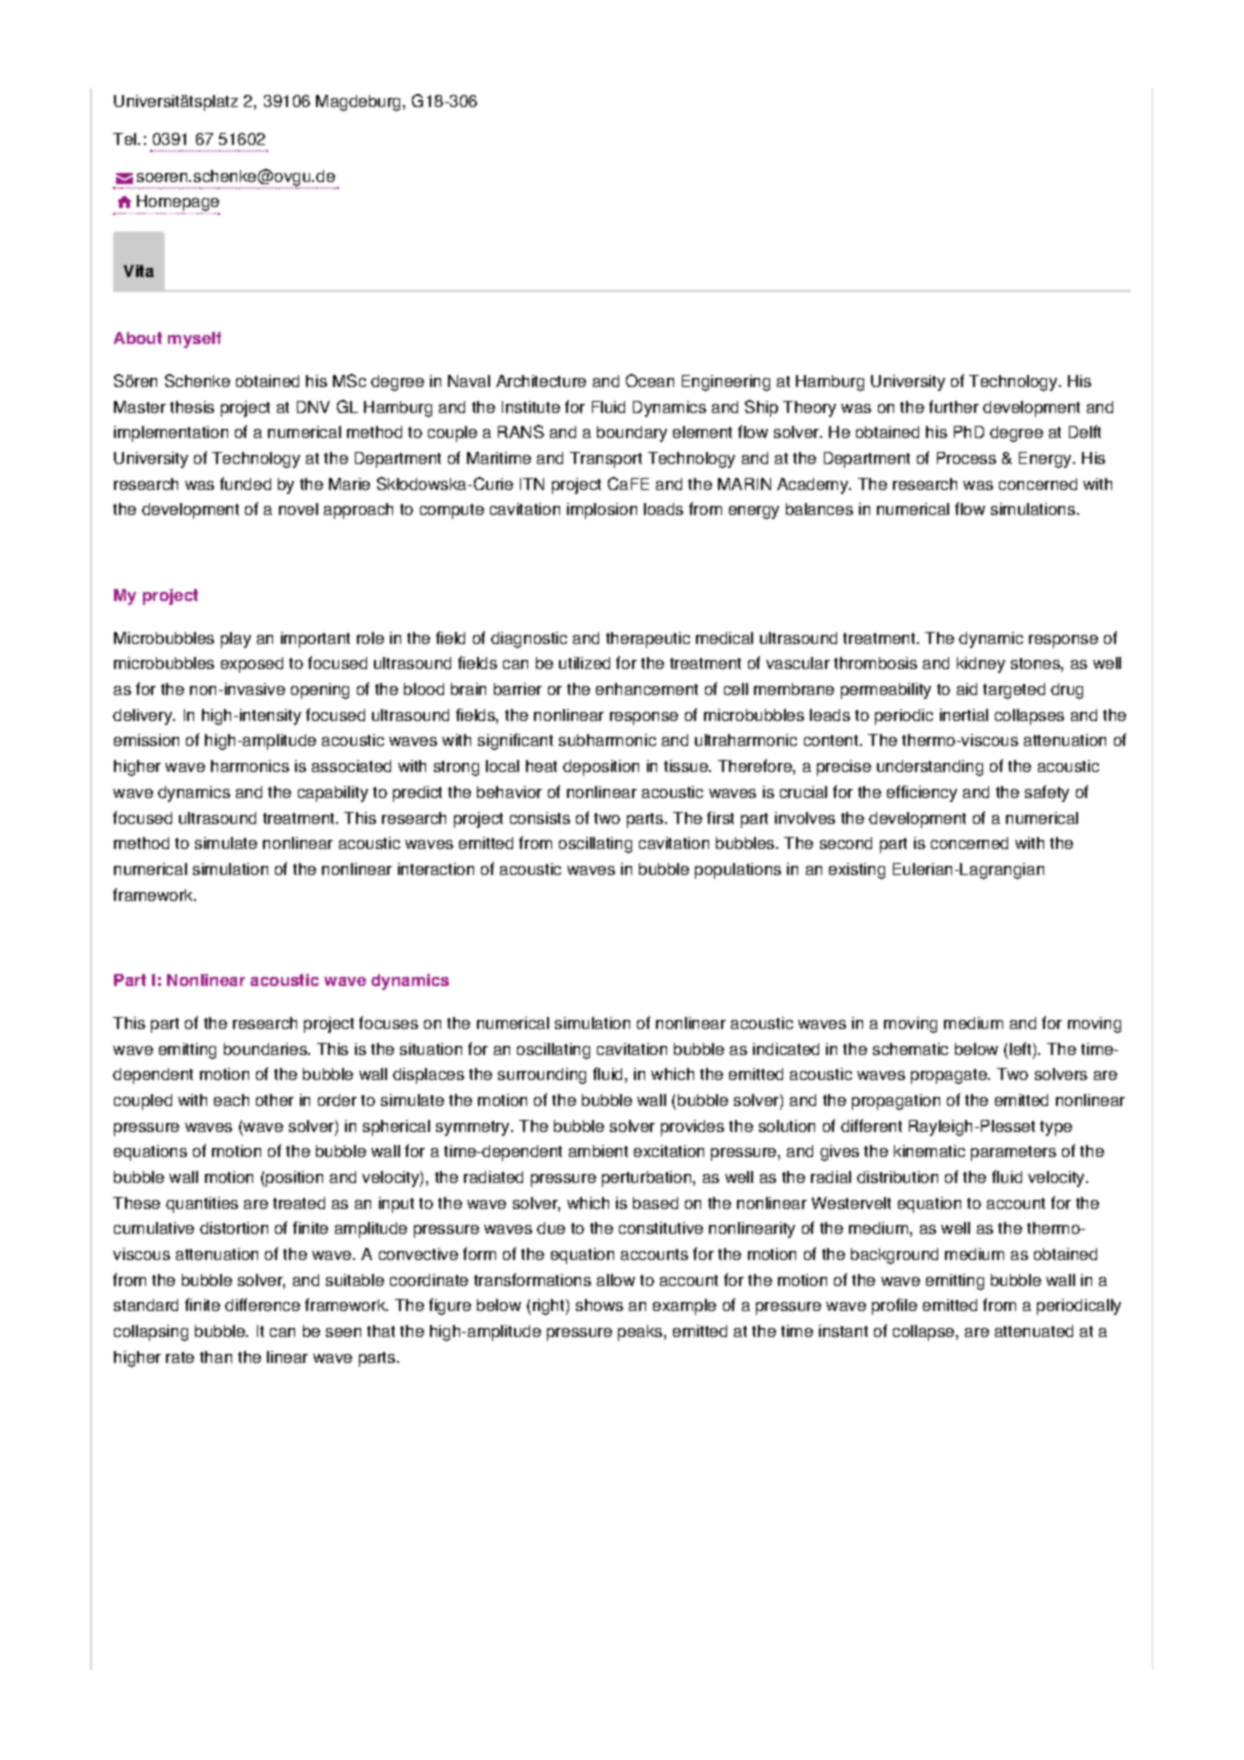 This screenshot has height=1760, width=1244. Describe the element at coordinates (262, 1304) in the screenshot. I see `difference` at that location.
